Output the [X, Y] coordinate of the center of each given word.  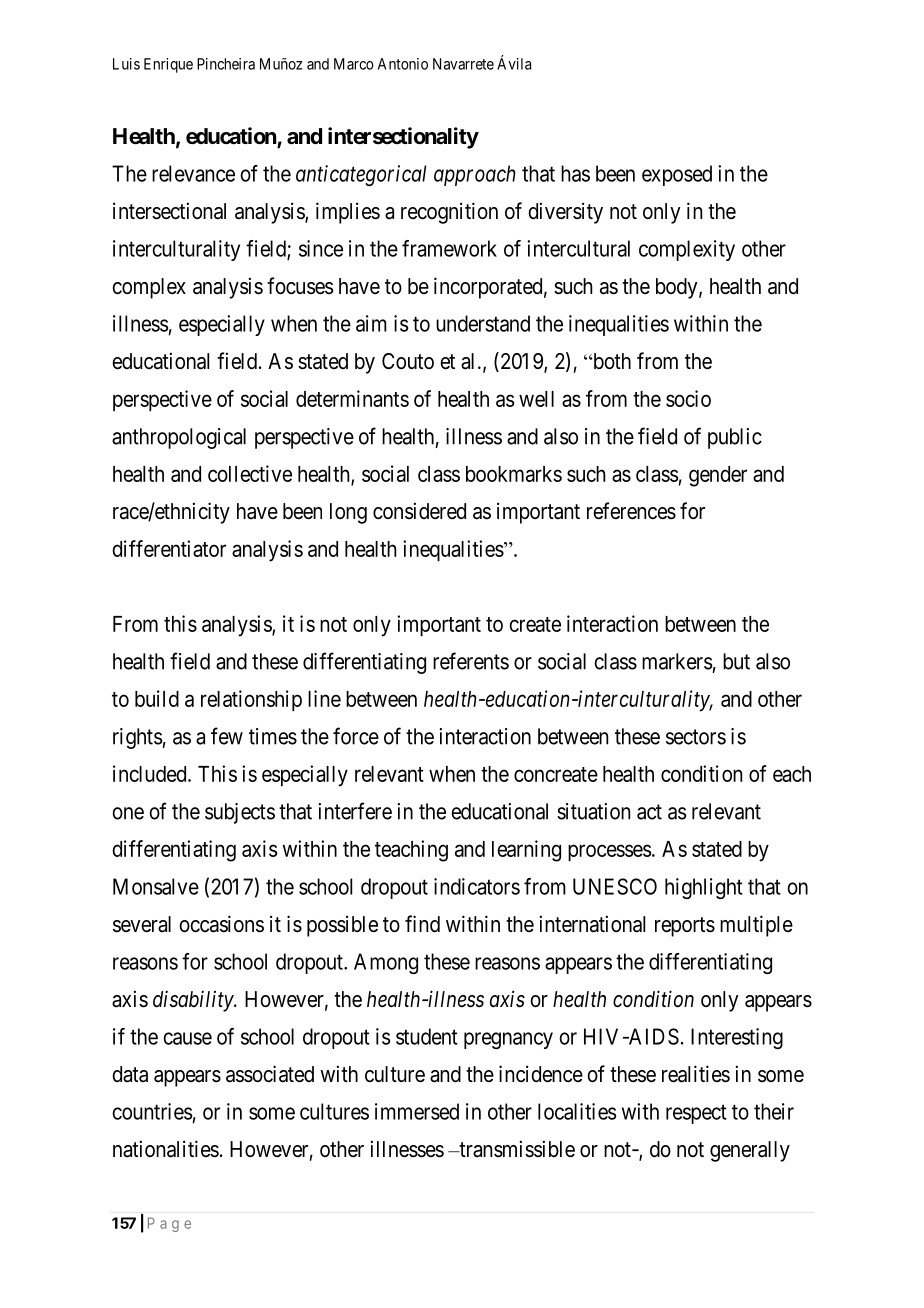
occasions [221, 924]
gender [718, 476]
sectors [696, 737]
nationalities [166, 1149]
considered [419, 511]
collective [250, 473]
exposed [677, 175]
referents [471, 661]
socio [688, 398]
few [227, 736]
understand [483, 323]
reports [685, 927]
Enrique [168, 65]
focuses [300, 286]
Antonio [403, 64]
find [422, 923]
